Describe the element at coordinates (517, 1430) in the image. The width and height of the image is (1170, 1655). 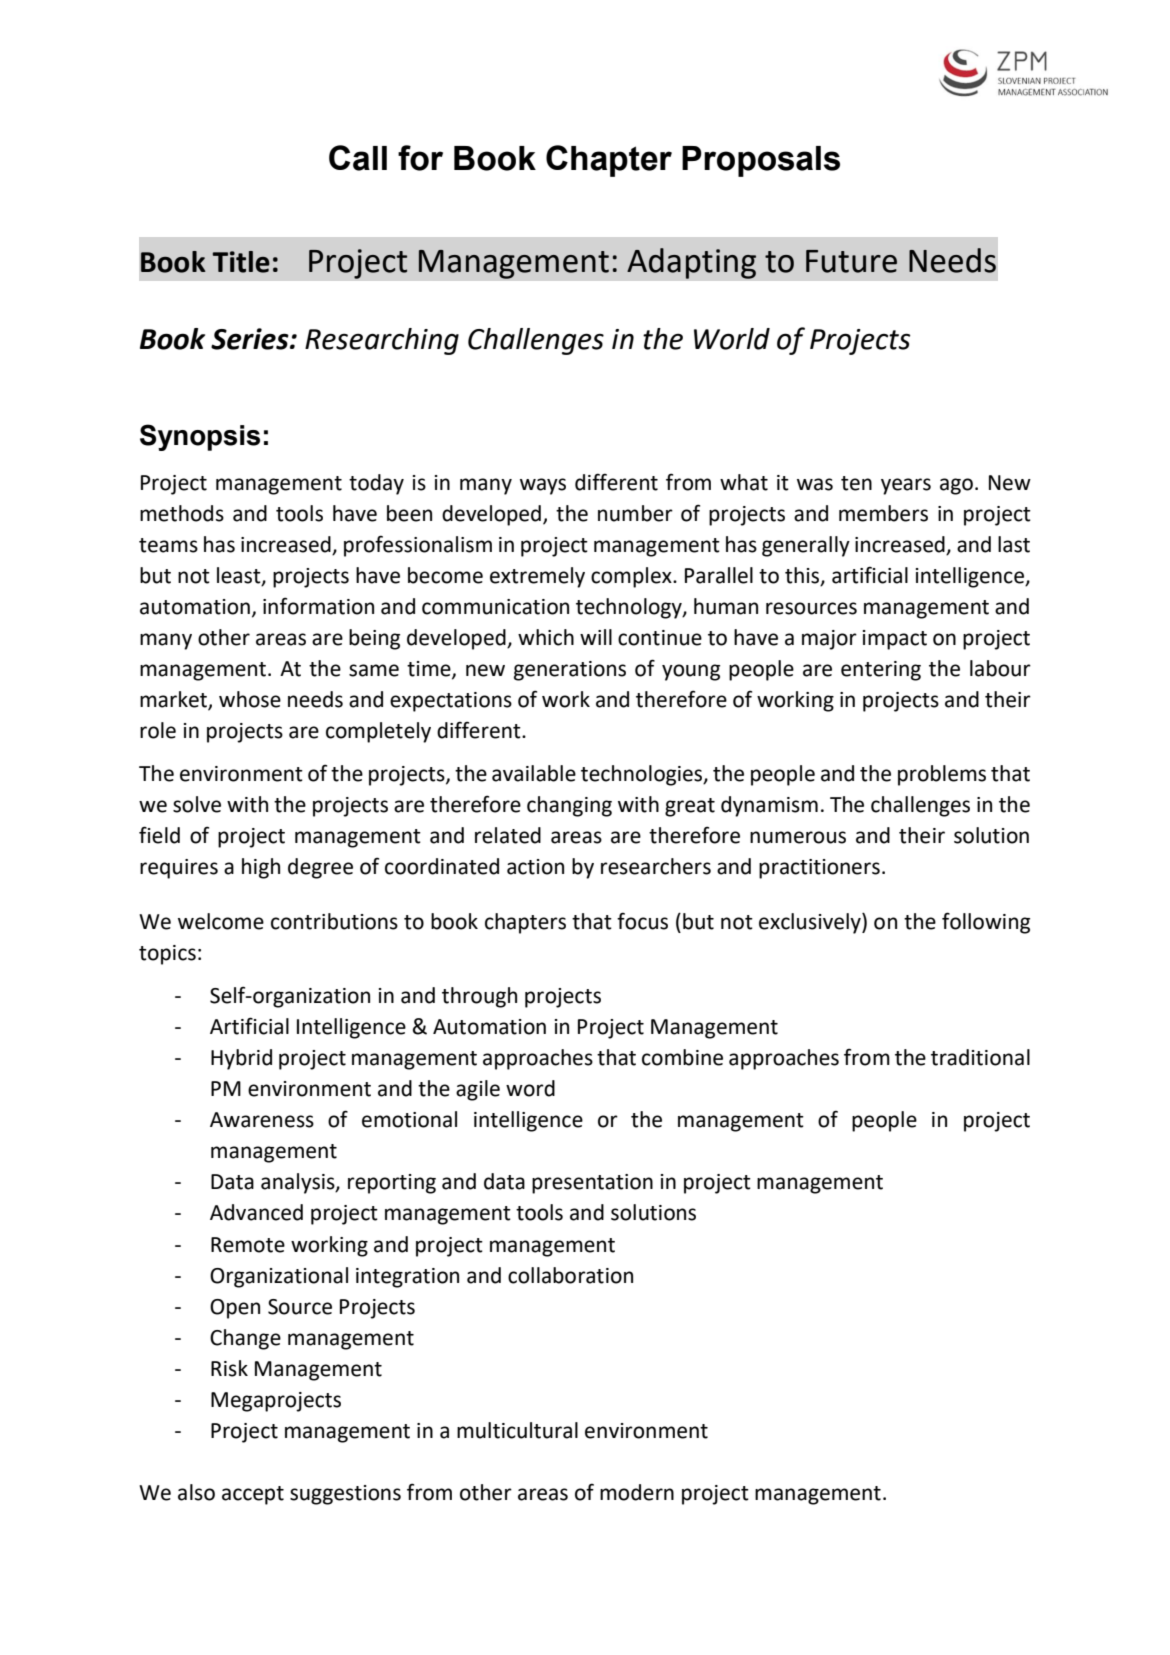
I see `multicultural` at that location.
